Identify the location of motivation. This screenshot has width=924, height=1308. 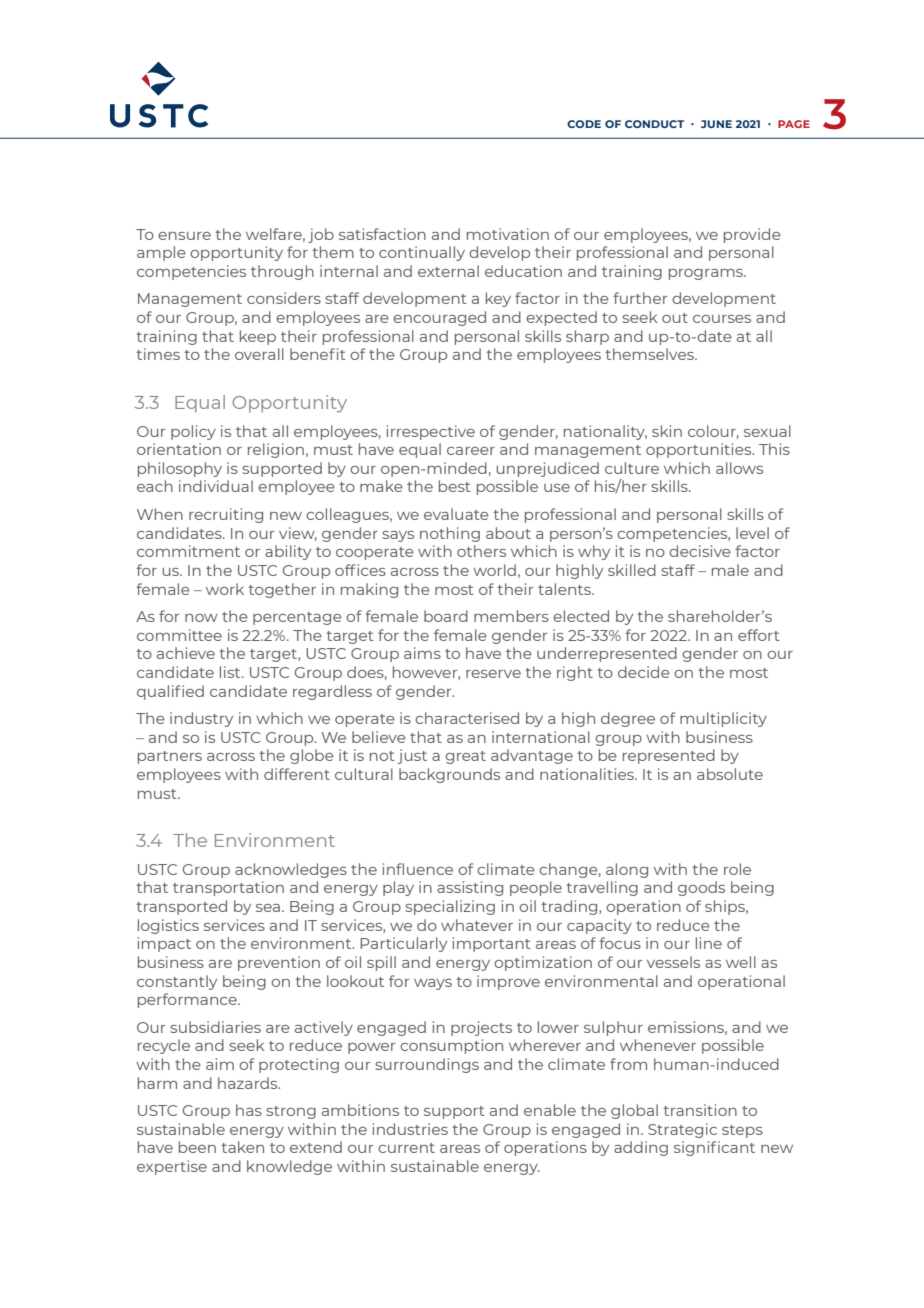
(508, 234).
